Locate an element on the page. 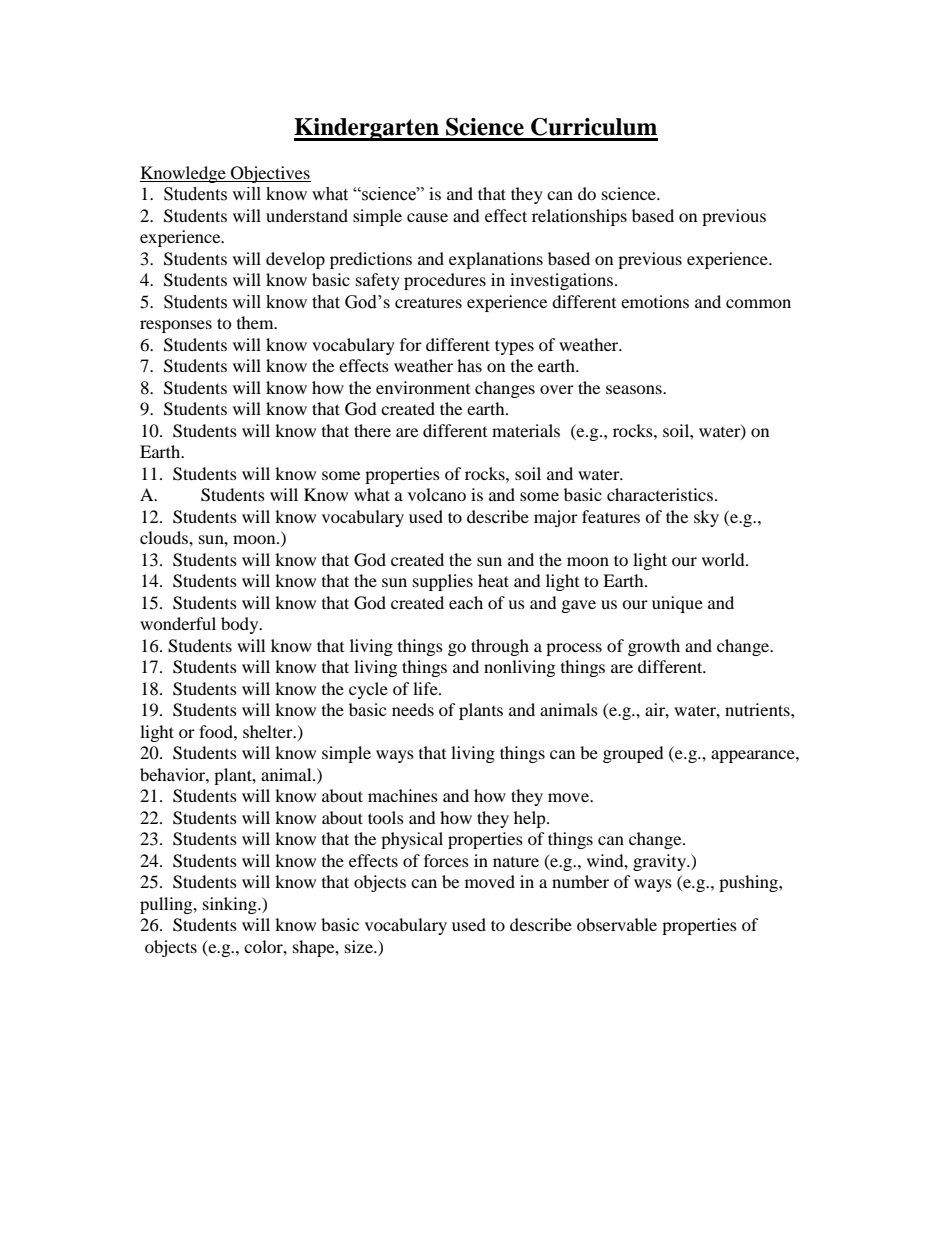 The width and height of the image is (952, 1233). relationships is located at coordinates (579, 217).
